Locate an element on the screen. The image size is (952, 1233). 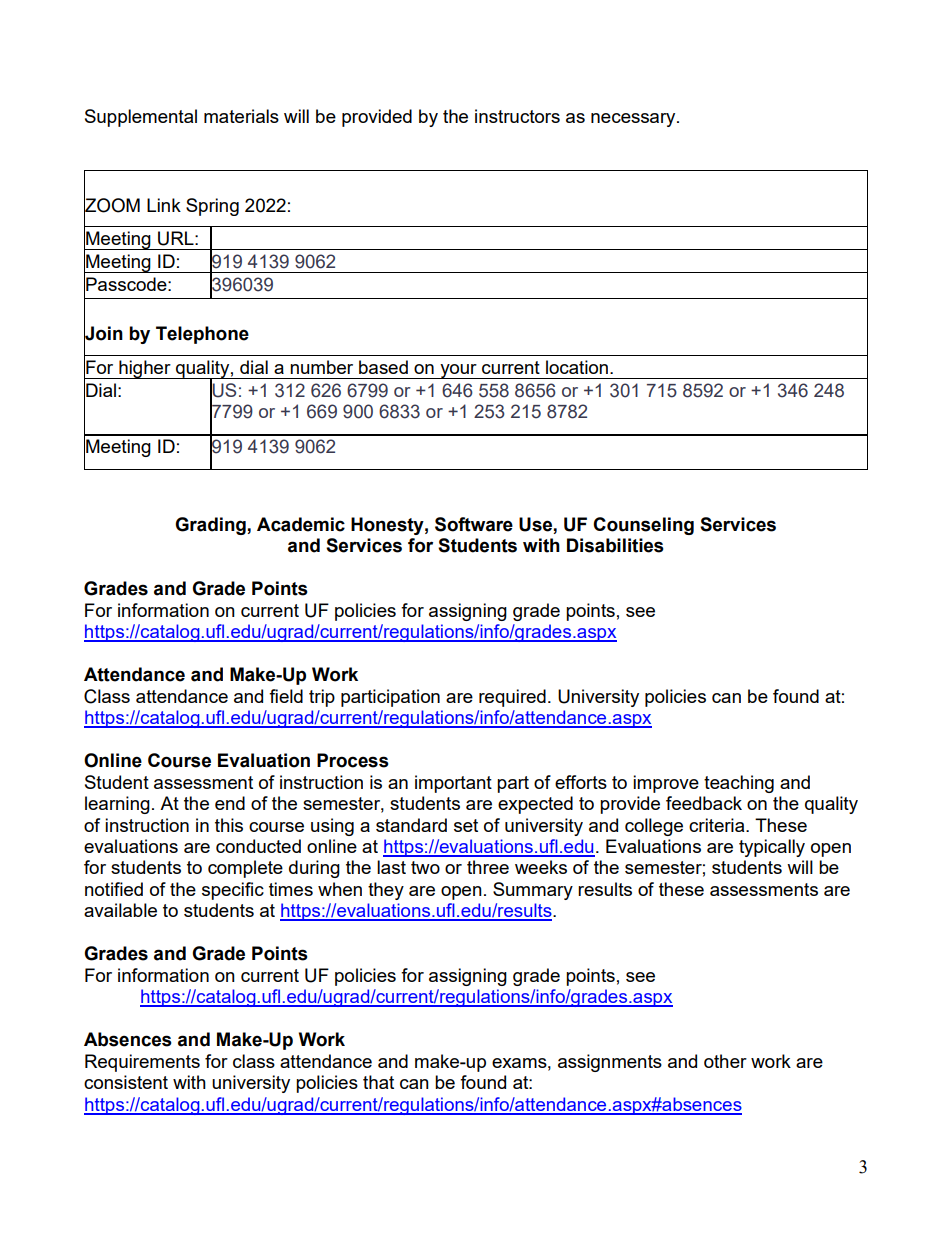
improve is located at coordinates (666, 784).
